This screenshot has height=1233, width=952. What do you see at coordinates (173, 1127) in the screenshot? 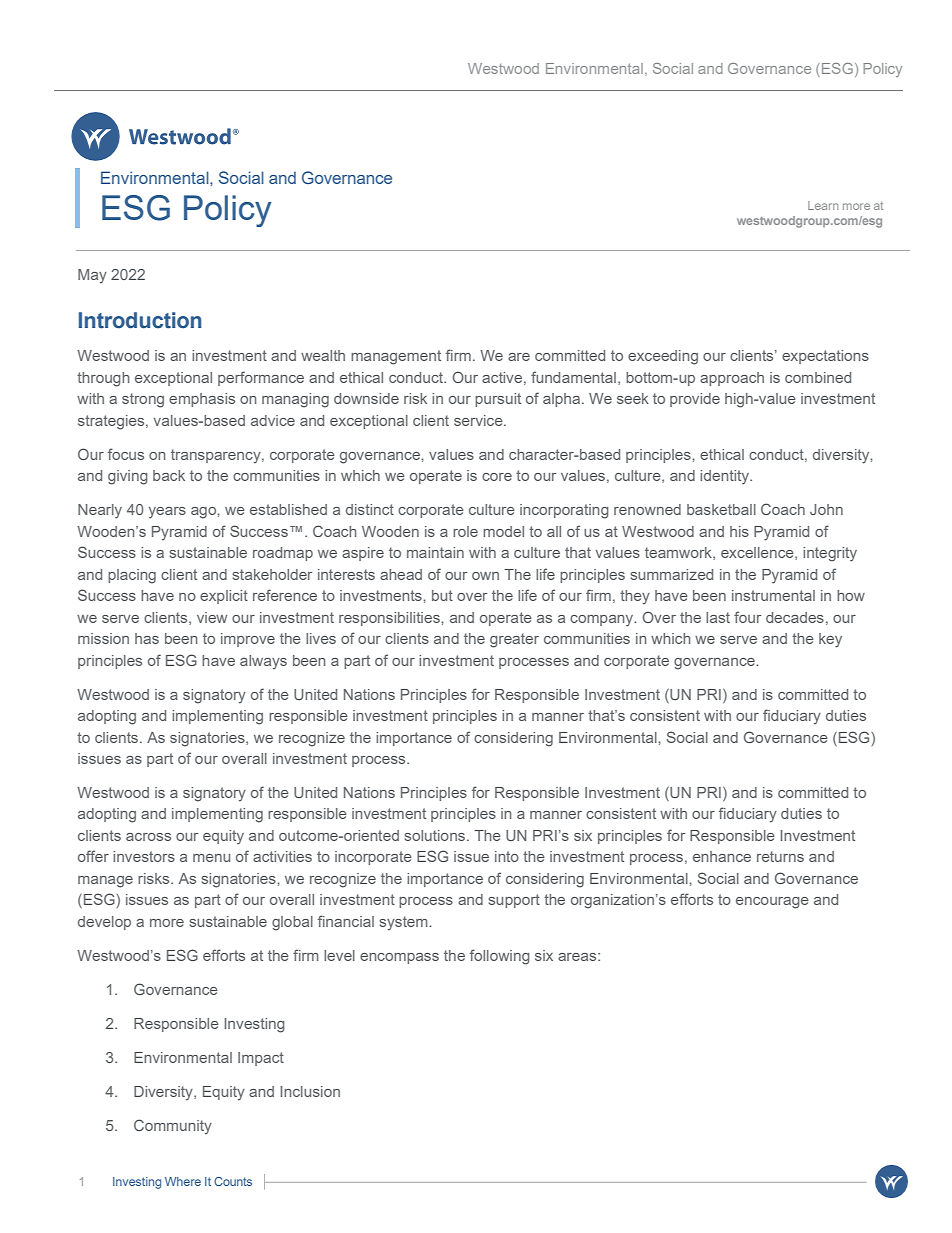
I see `Community` at bounding box center [173, 1127].
